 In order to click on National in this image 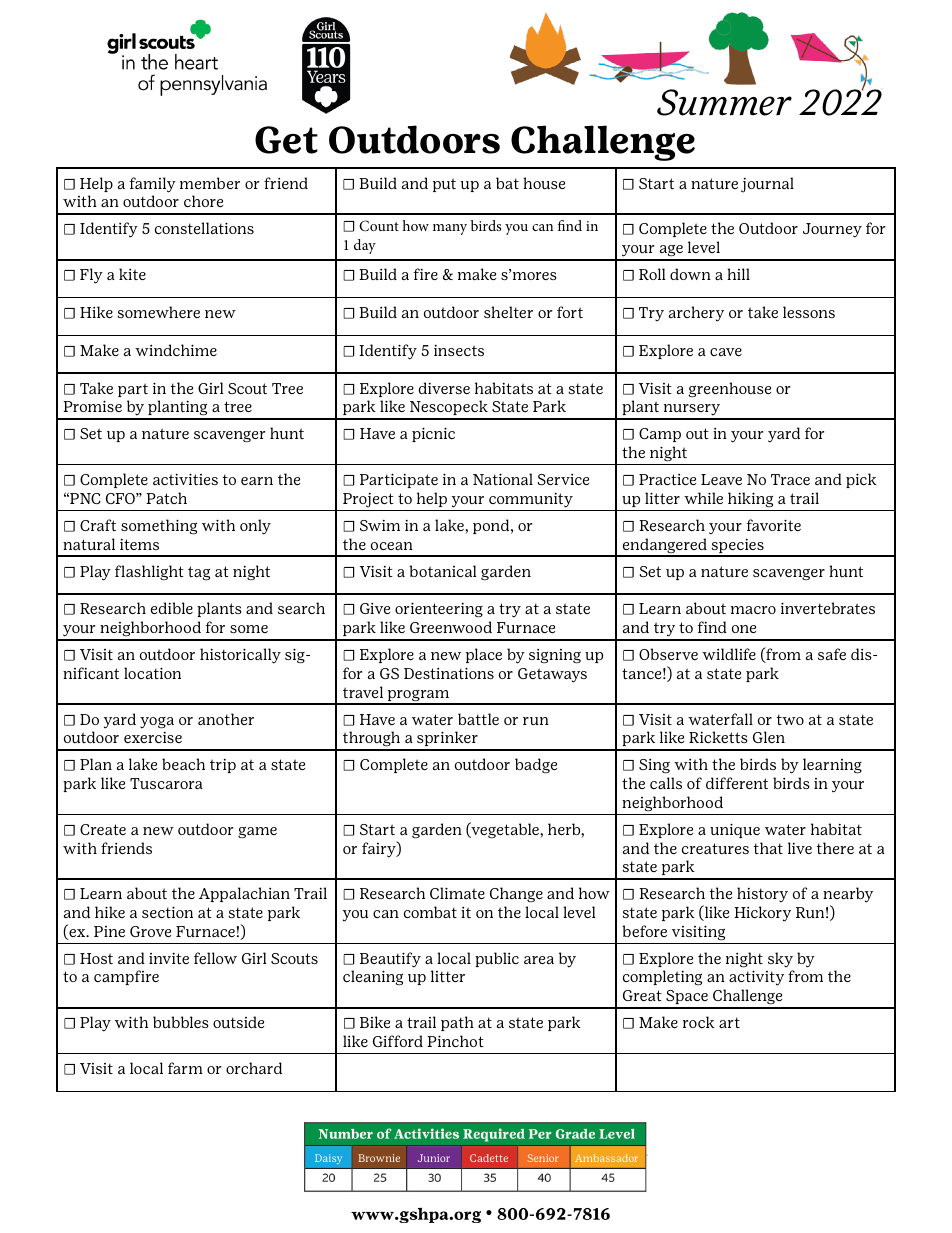, I will do `click(503, 479)`.
